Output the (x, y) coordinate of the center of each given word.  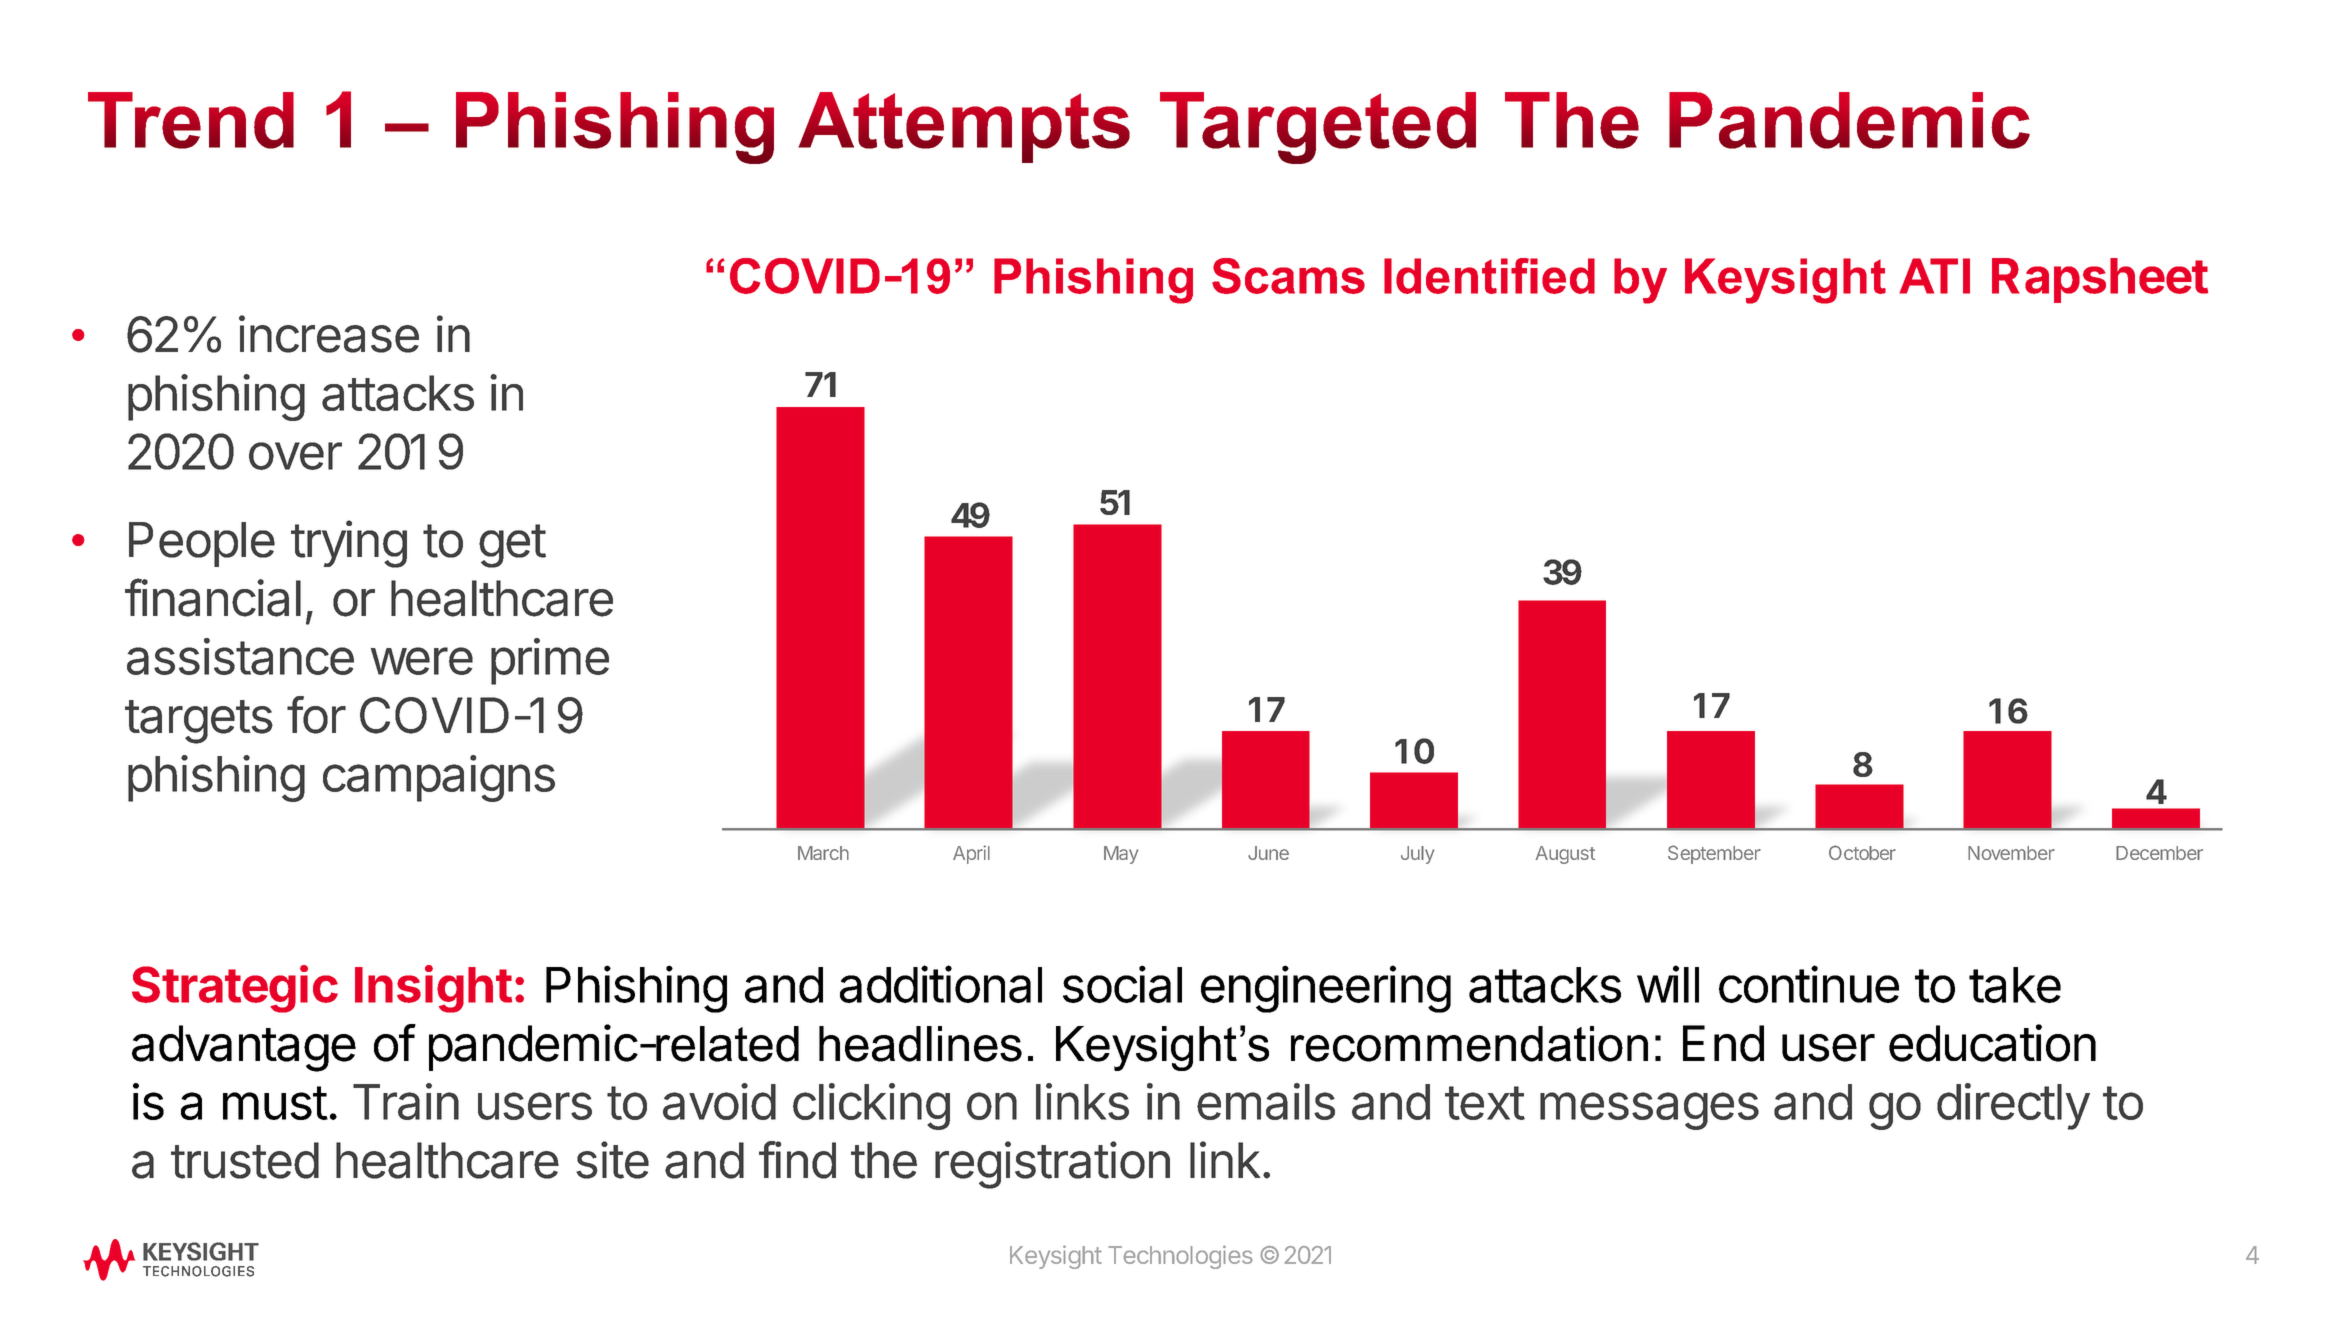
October (1862, 852)
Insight (433, 989)
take (2015, 985)
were (422, 661)
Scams (1288, 276)
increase (329, 334)
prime (550, 661)
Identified (1489, 276)
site (612, 1160)
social (1122, 984)
